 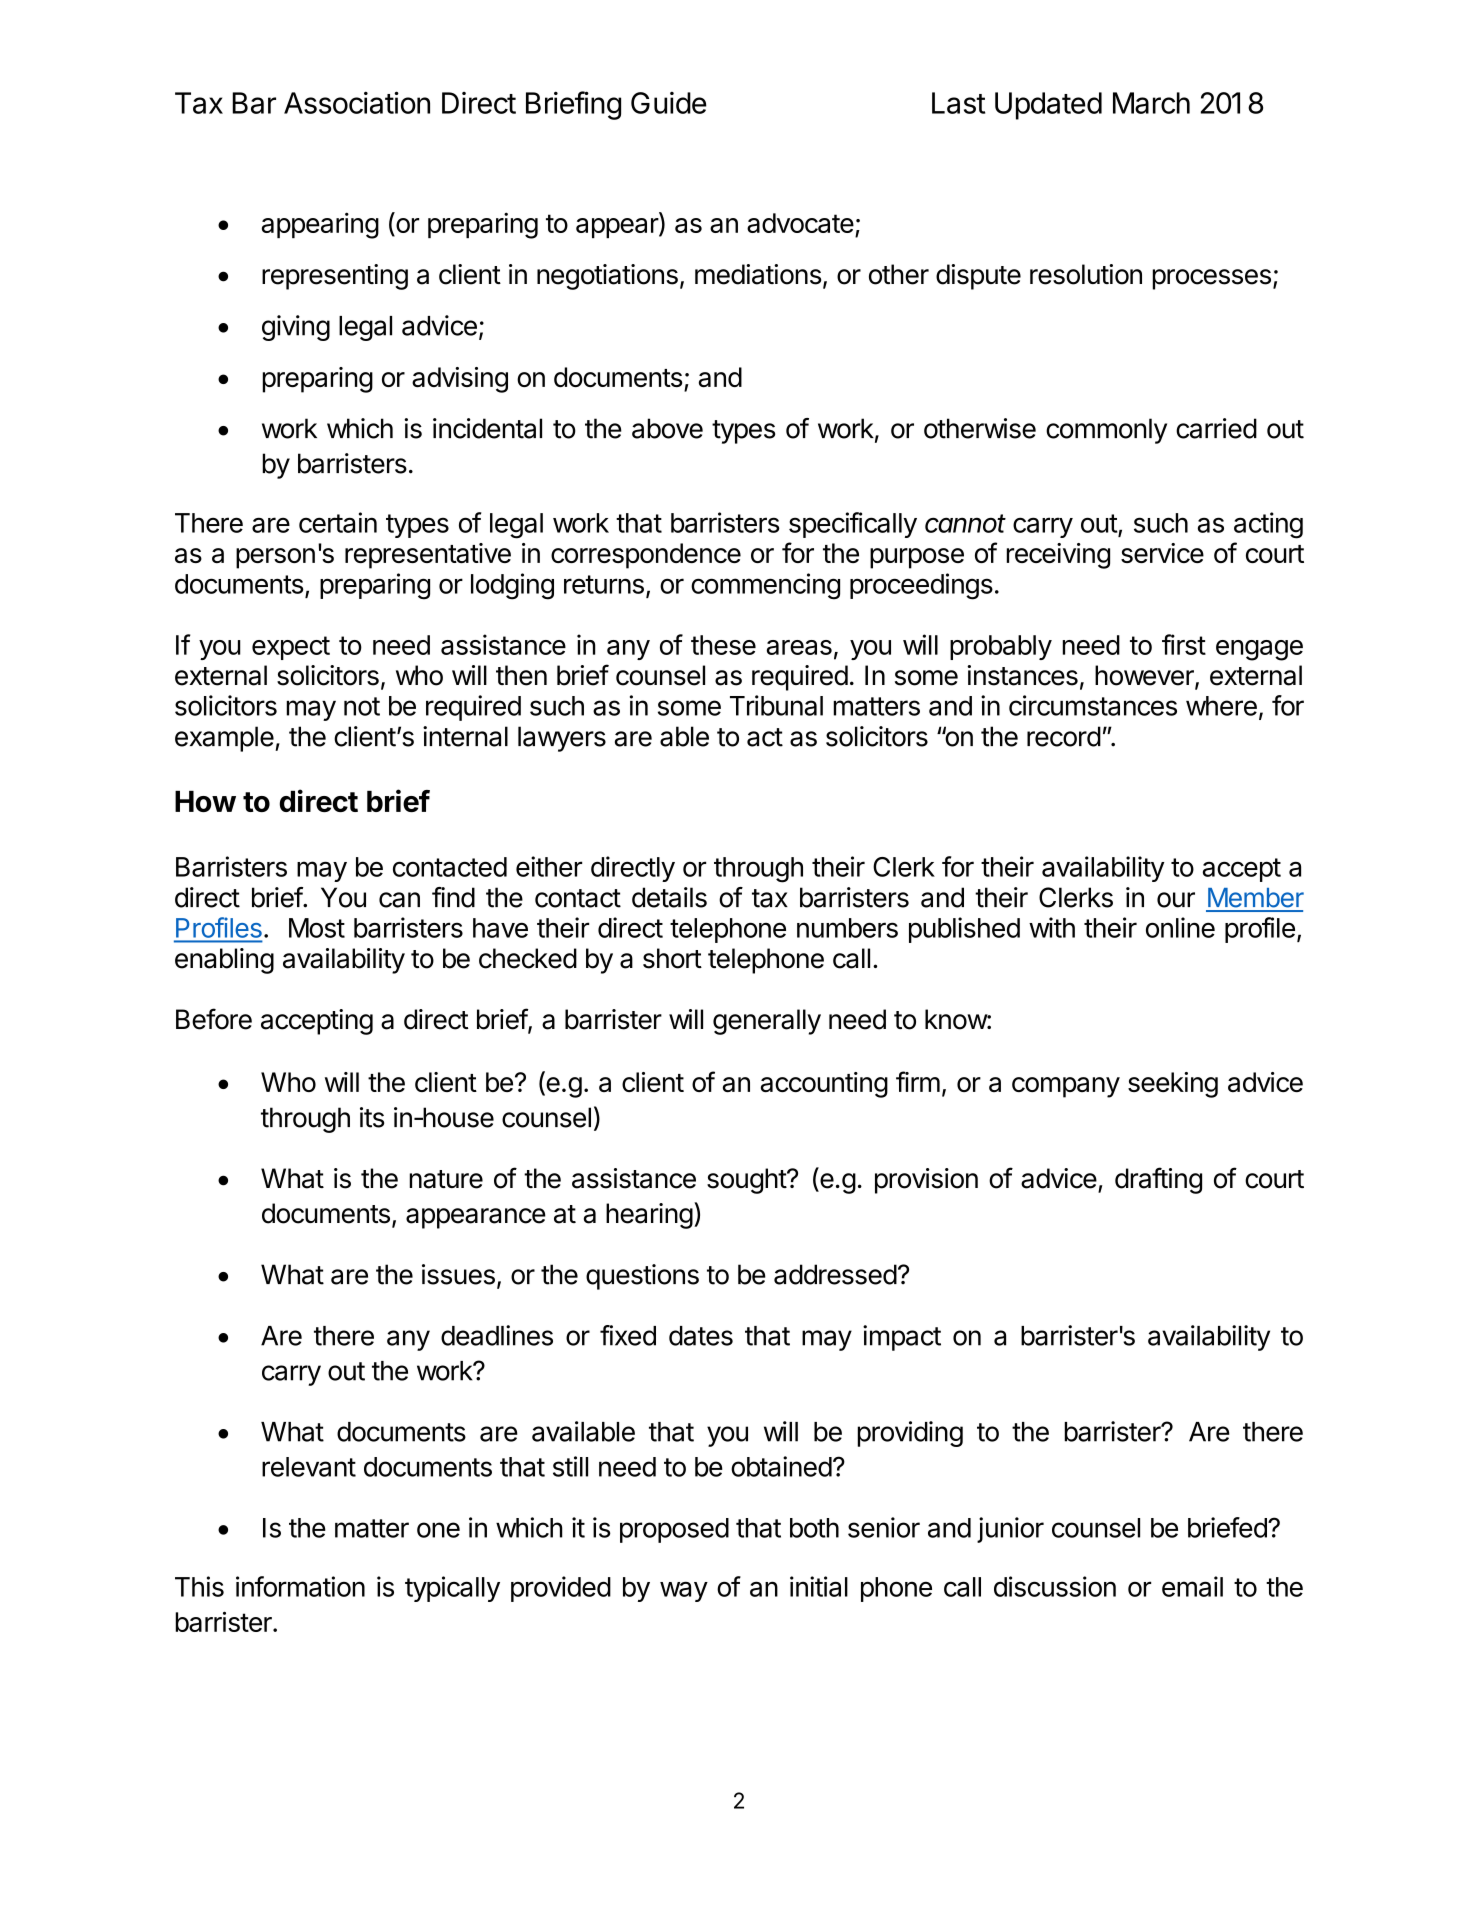 What do you see at coordinates (669, 103) in the screenshot?
I see `Guide` at bounding box center [669, 103].
